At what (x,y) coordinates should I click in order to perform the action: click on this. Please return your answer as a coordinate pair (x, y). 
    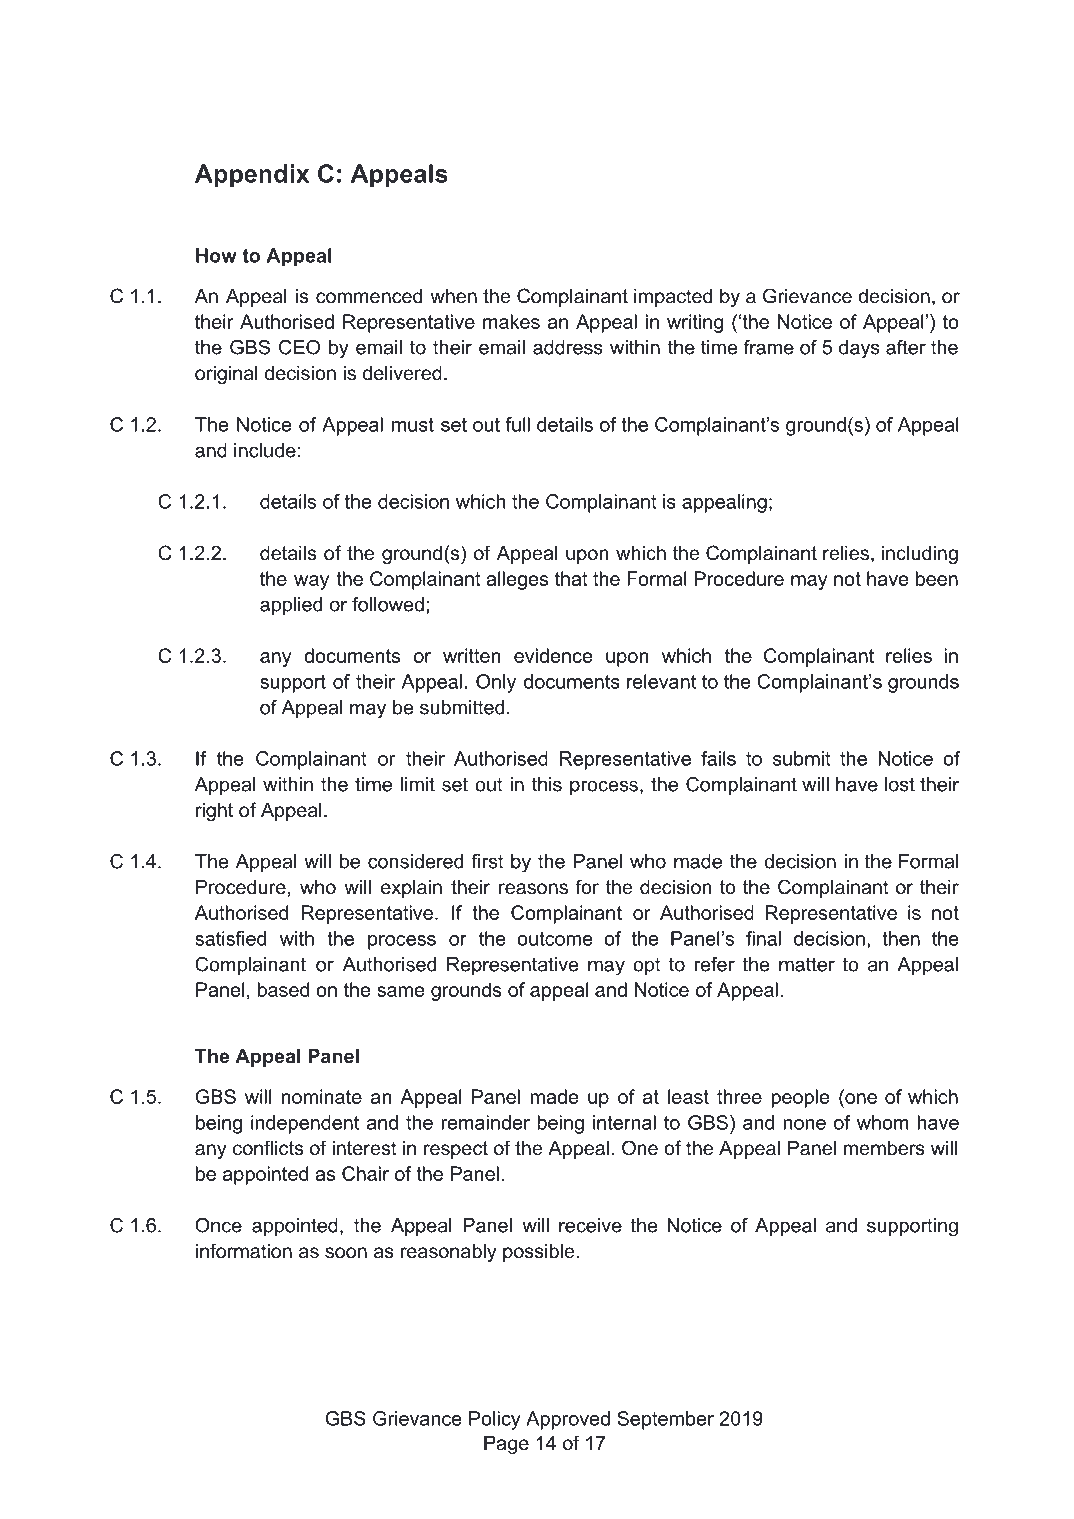
    Looking at the image, I should click on (547, 784).
